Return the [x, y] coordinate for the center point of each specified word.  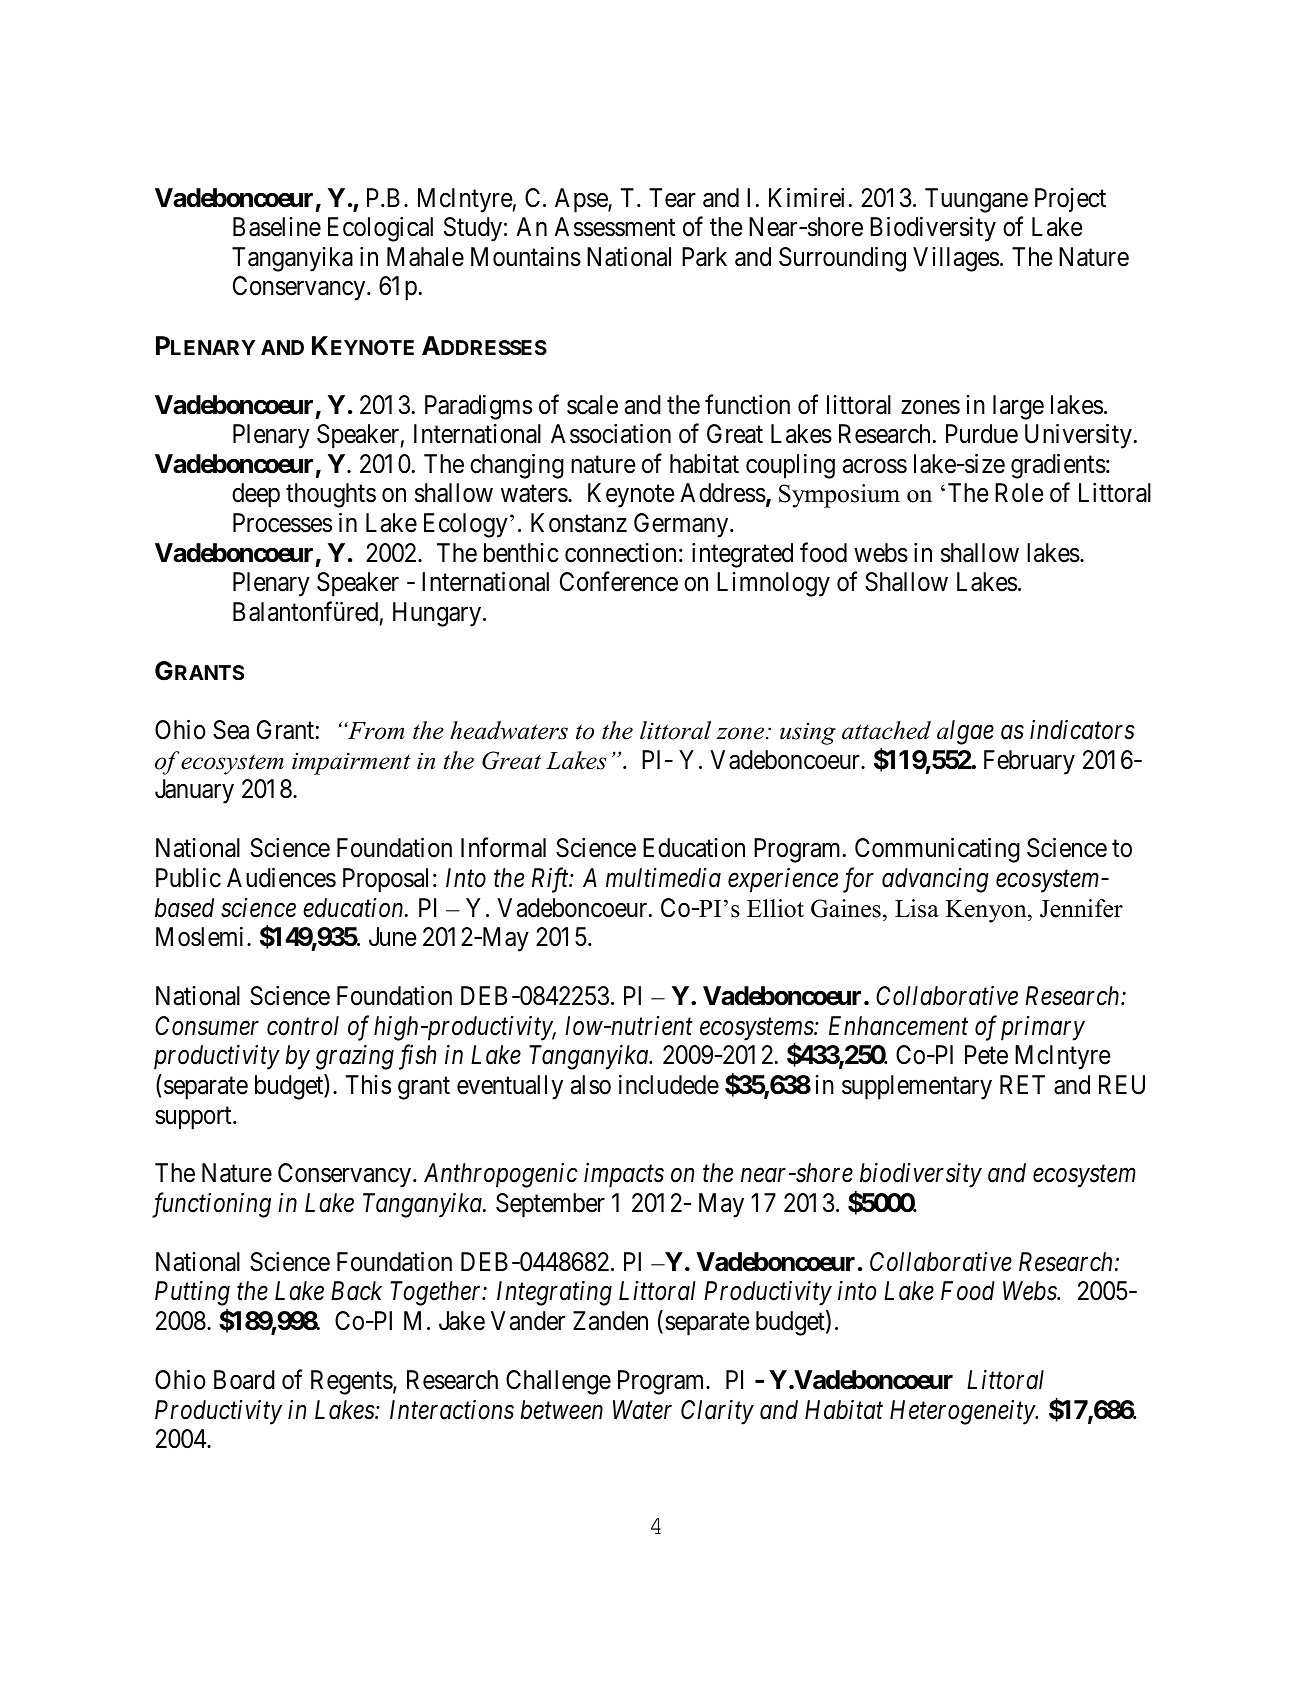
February [1029, 762]
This [368, 1085]
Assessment [614, 227]
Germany [682, 525]
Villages [956, 259]
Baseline [277, 227]
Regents [352, 1382]
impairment [351, 763]
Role [1019, 493]
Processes [282, 523]
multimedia [663, 878]
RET [1022, 1084]
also [591, 1085]
